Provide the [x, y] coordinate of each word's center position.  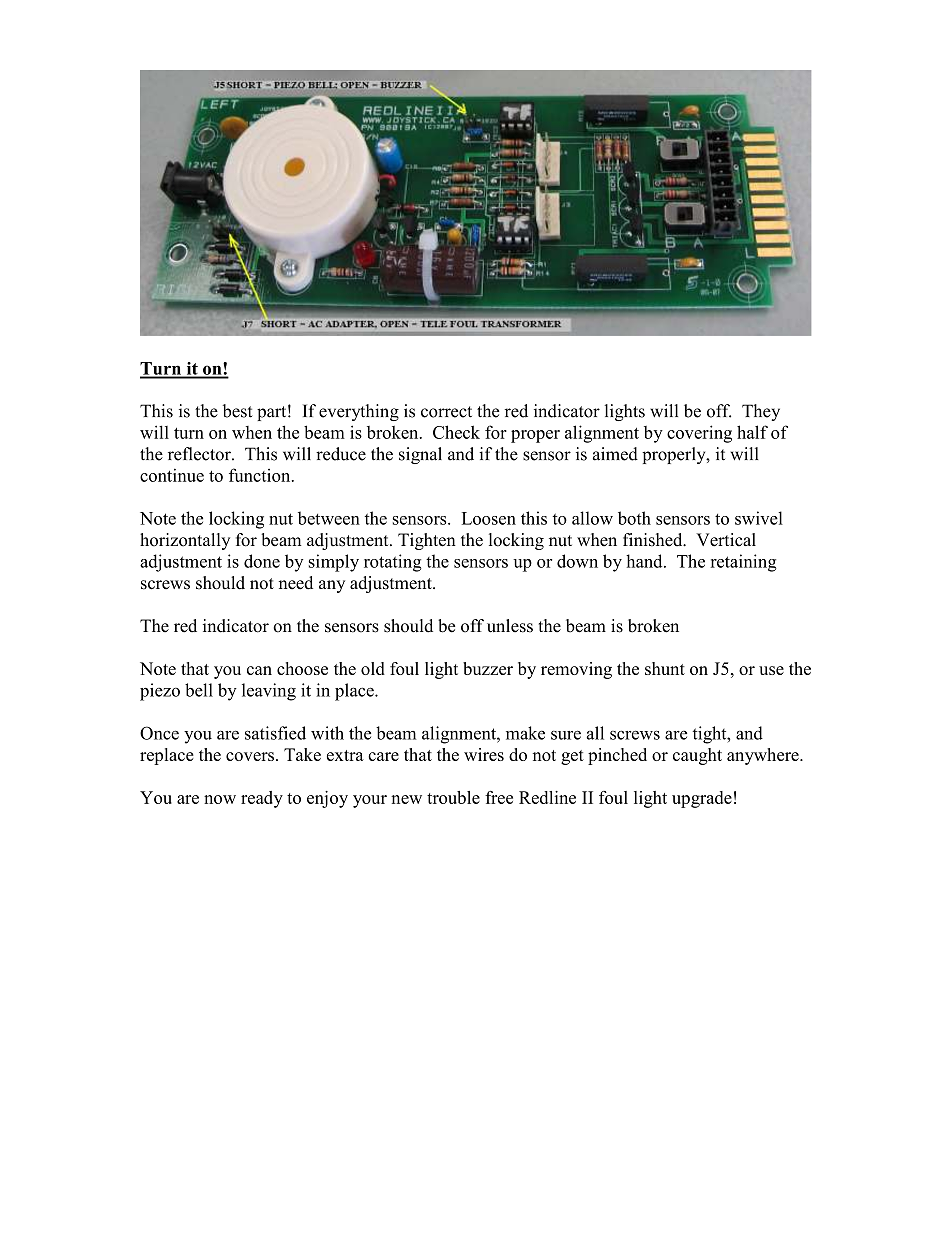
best [238, 411]
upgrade [702, 799]
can [259, 670]
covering [699, 434]
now [220, 799]
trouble [453, 797]
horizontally [185, 541]
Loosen [489, 518]
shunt [665, 668]
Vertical [726, 540]
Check [456, 432]
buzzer [488, 668]
